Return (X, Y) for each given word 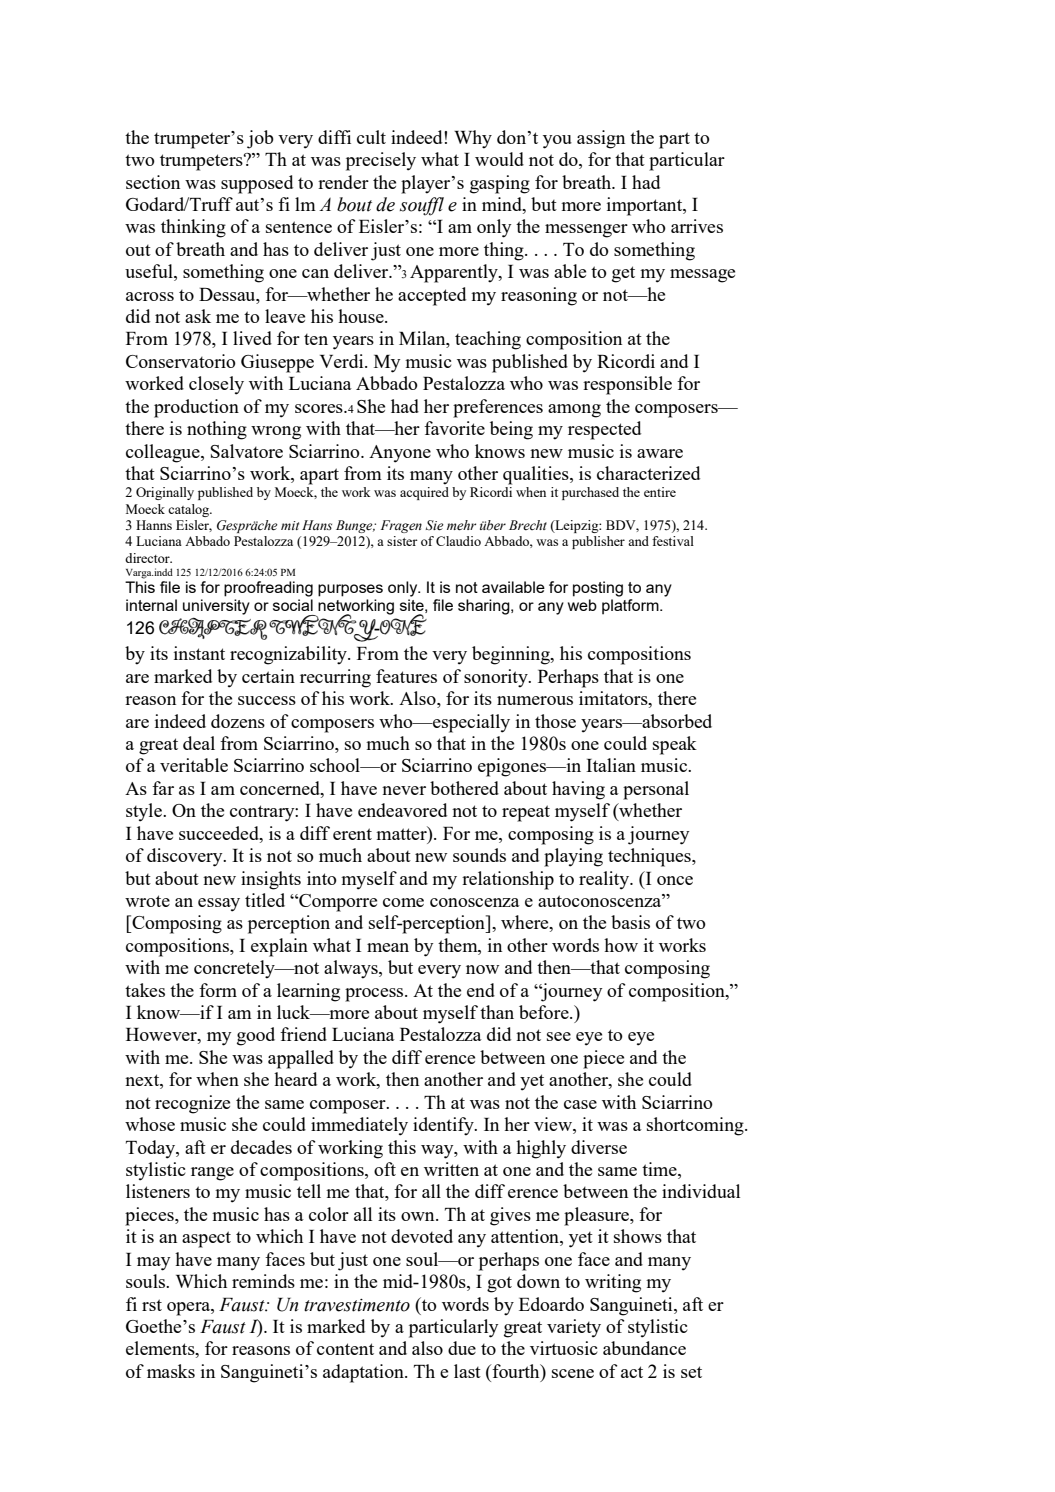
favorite (454, 428)
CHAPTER (213, 629)
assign (601, 139)
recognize (192, 1104)
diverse (599, 1147)
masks (171, 1371)
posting (598, 589)
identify (444, 1126)
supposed (257, 184)
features (406, 676)
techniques (650, 857)
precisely (381, 161)
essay (219, 905)
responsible (627, 385)
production (196, 408)
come (403, 902)
